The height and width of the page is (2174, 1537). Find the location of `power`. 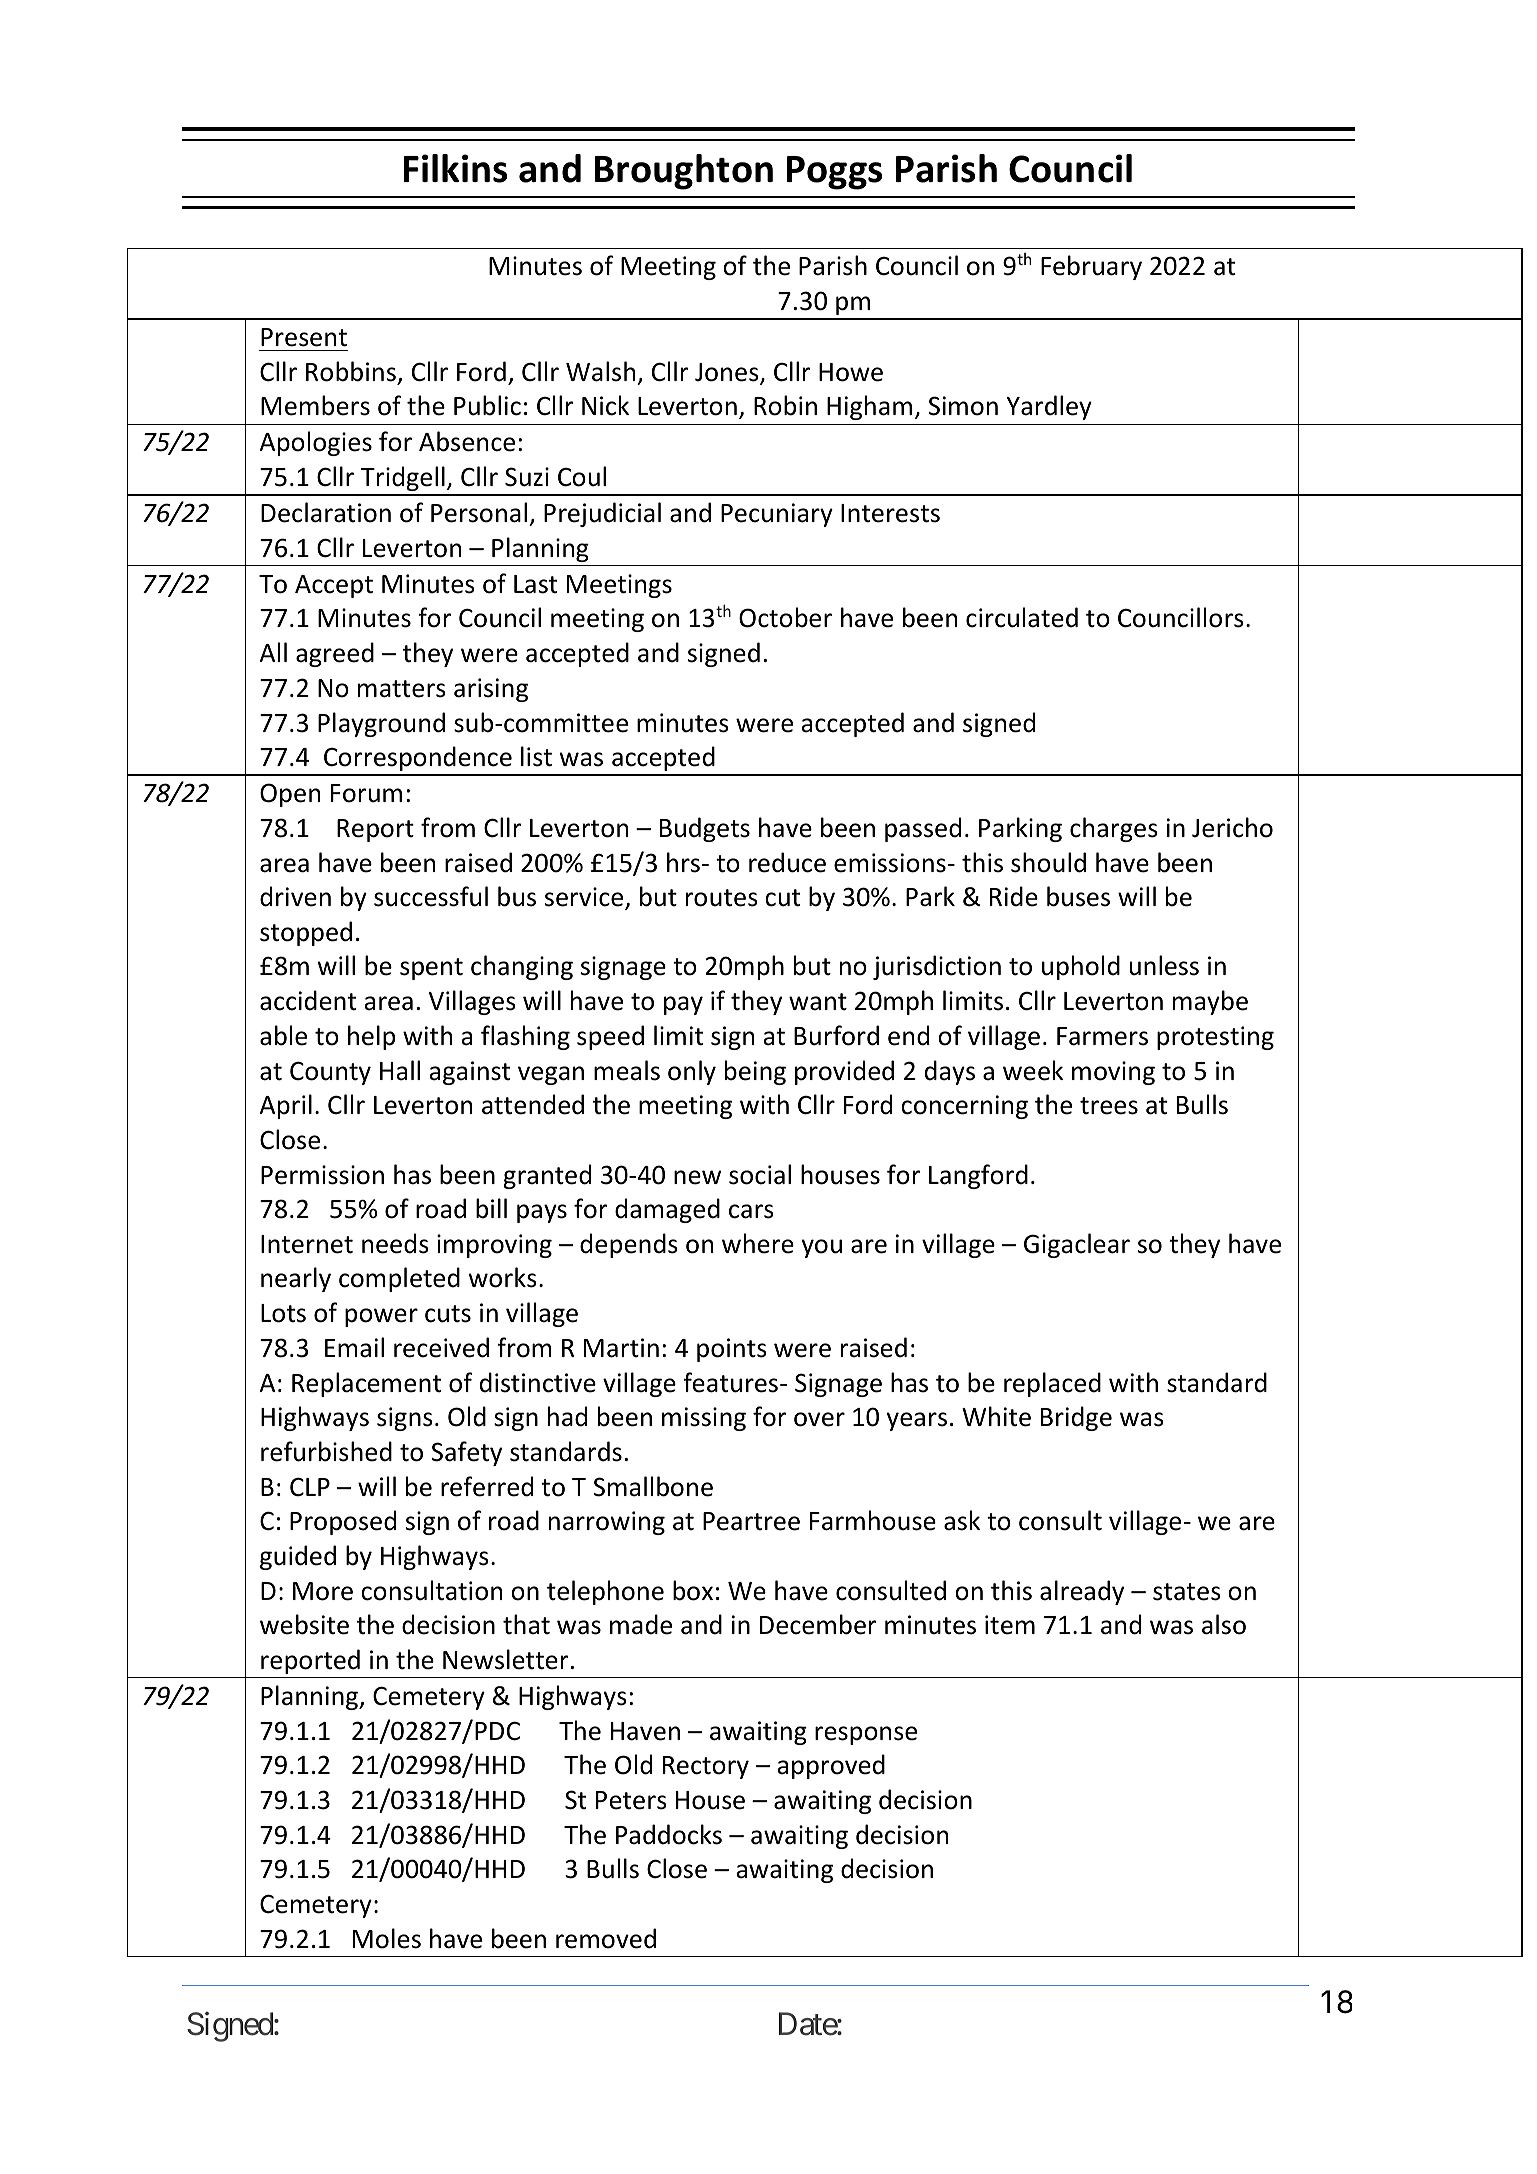

power is located at coordinates (381, 1317).
